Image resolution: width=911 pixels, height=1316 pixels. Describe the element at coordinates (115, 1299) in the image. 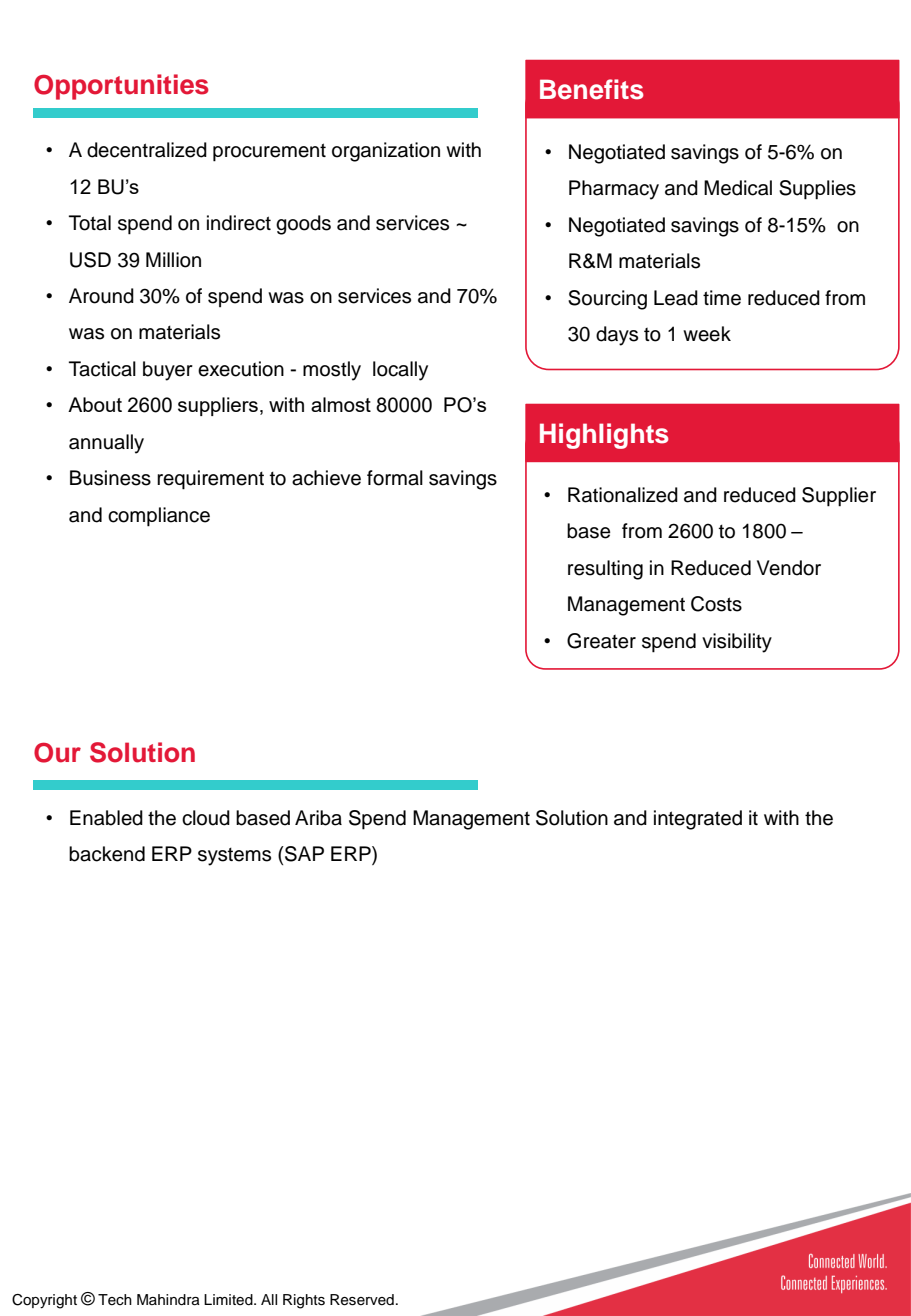

I see `Tech` at that location.
